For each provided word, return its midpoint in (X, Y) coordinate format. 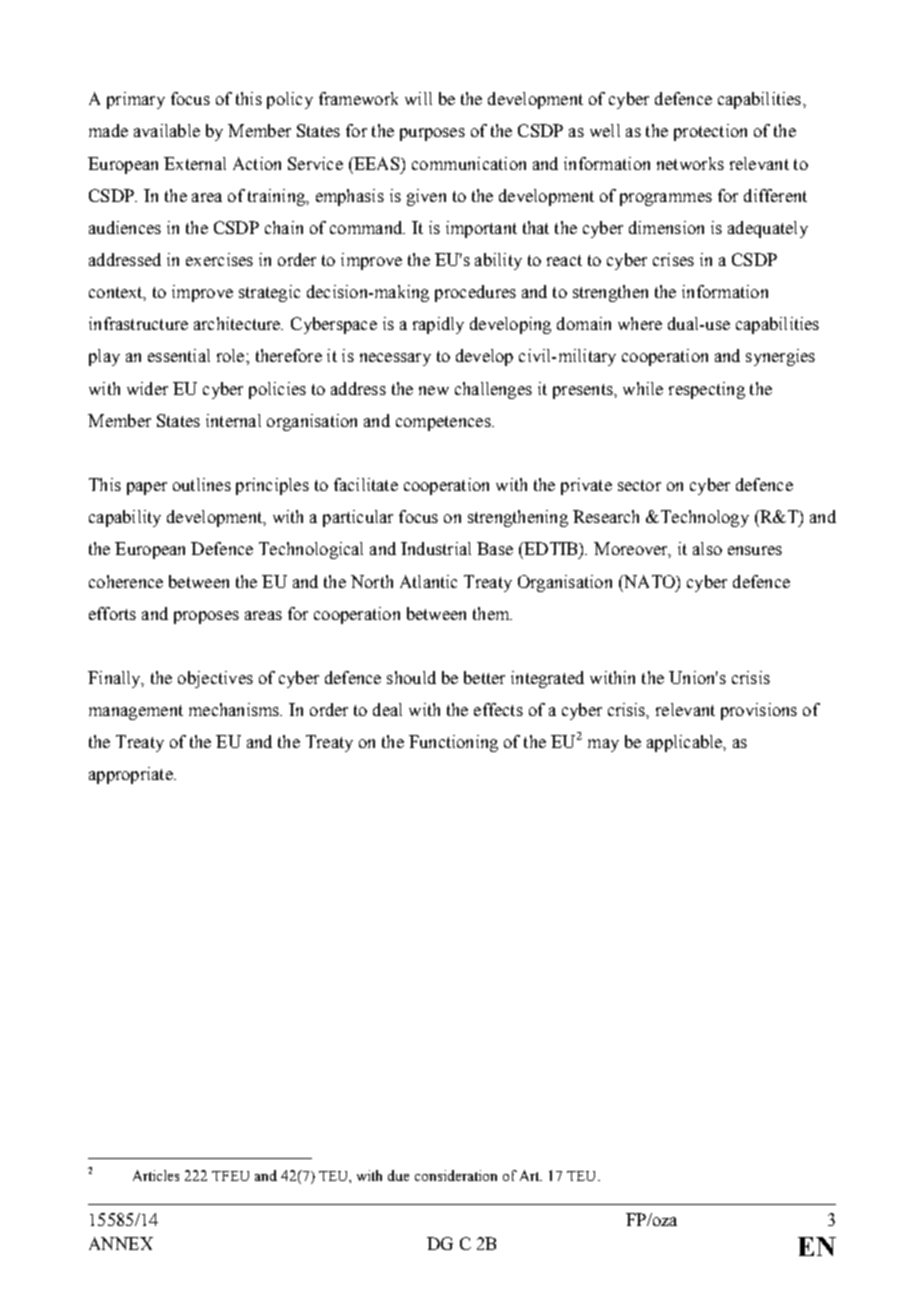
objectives (215, 679)
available (167, 130)
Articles (156, 1175)
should (411, 677)
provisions (759, 711)
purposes (432, 134)
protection (710, 132)
